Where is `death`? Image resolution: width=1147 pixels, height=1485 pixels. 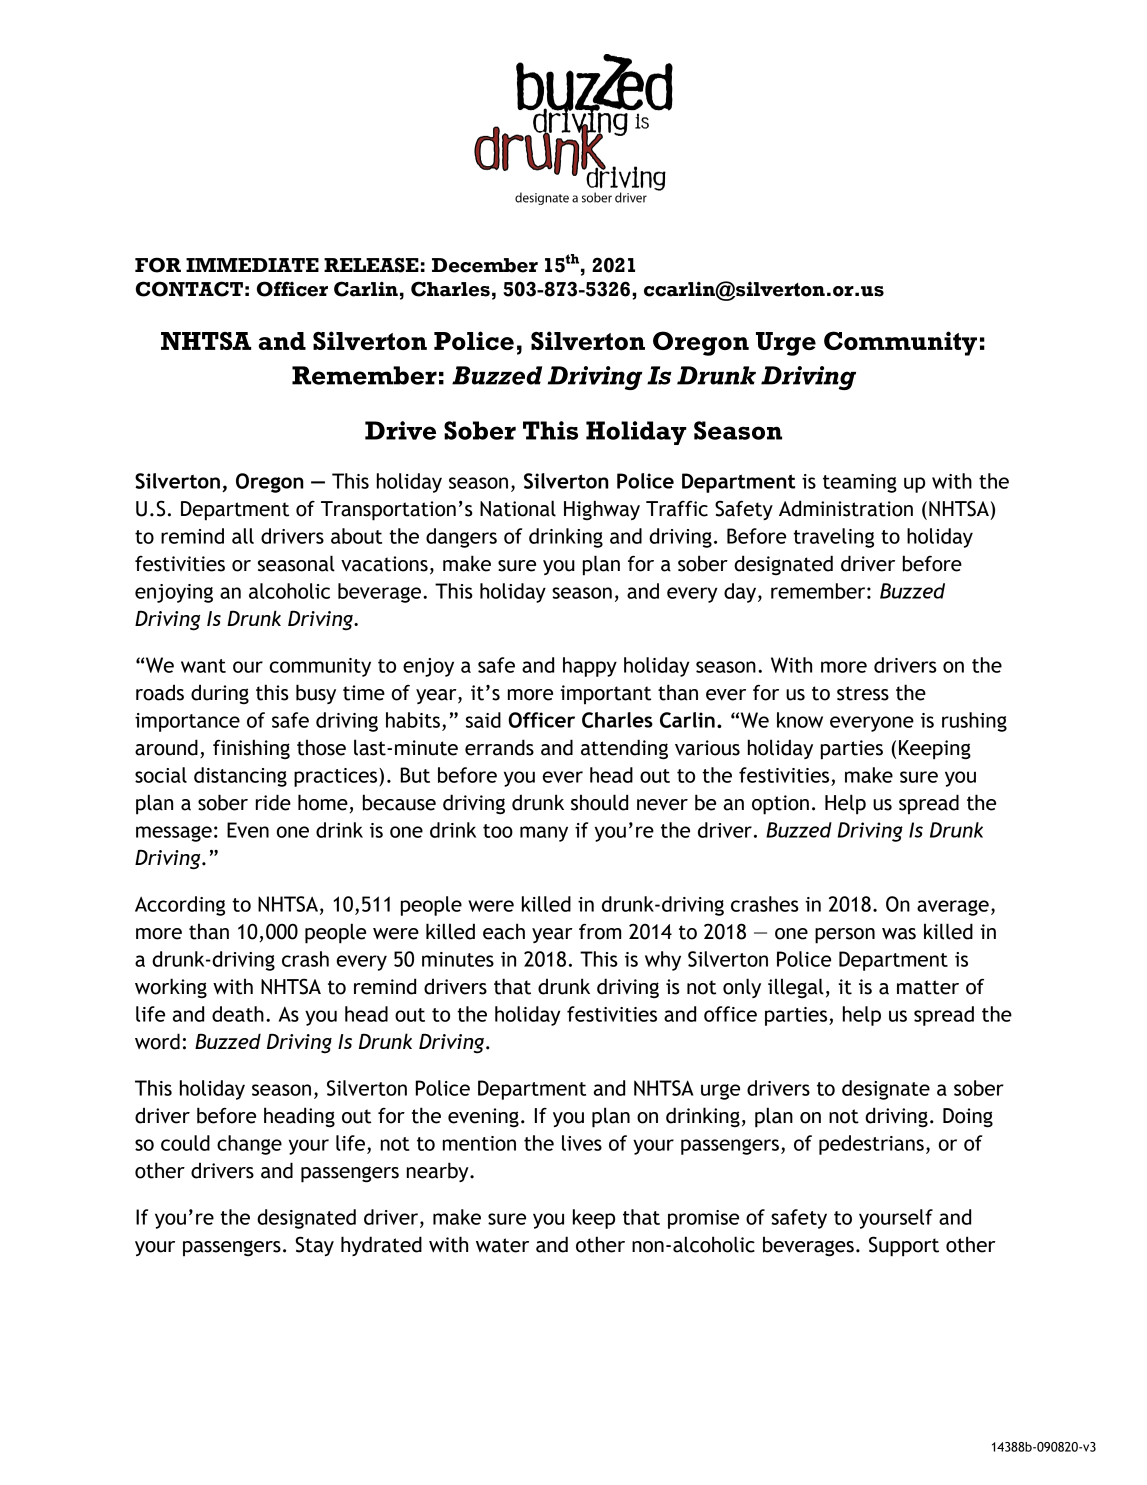
death is located at coordinates (238, 1014).
